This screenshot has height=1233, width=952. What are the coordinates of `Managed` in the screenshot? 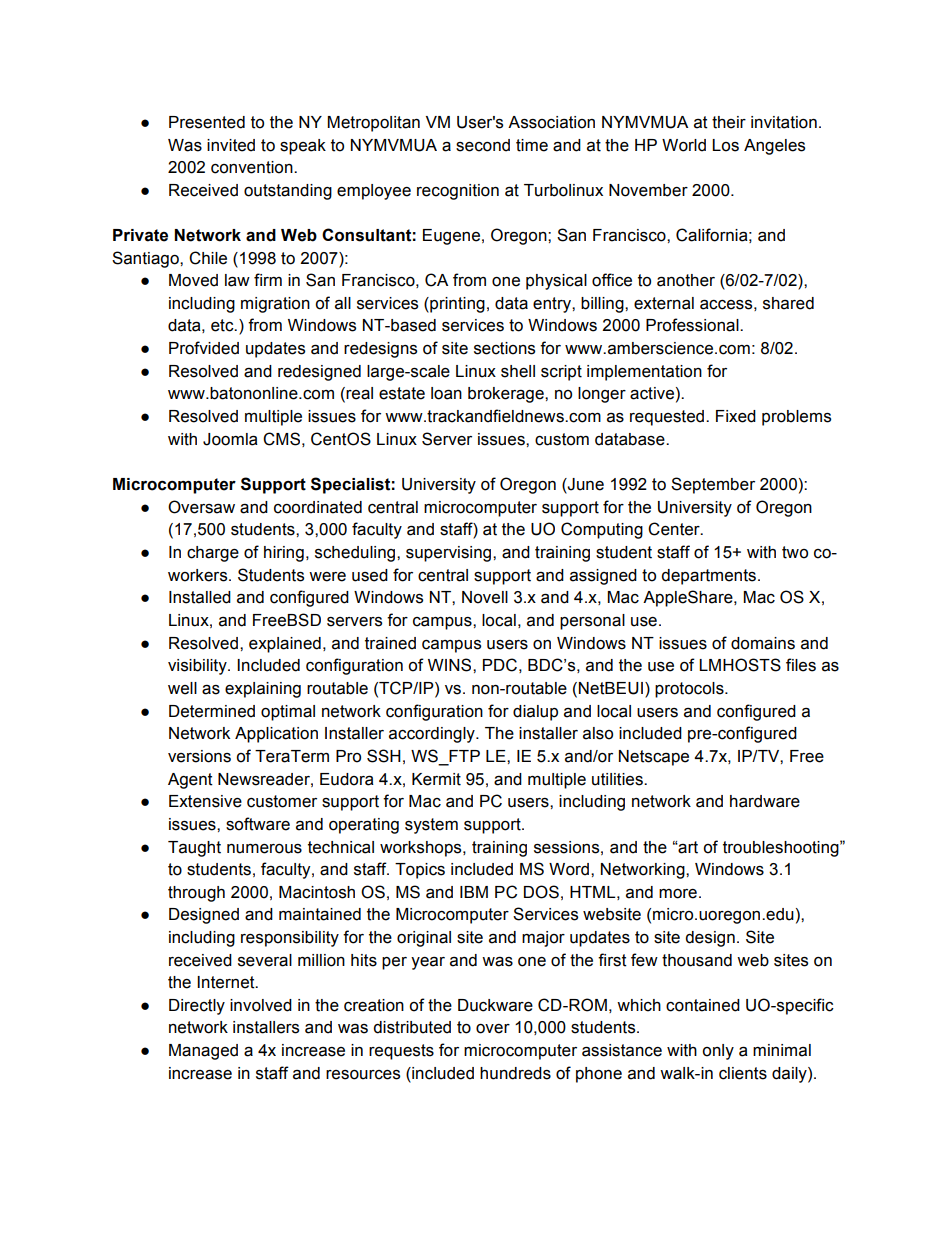 It's located at (203, 1052).
